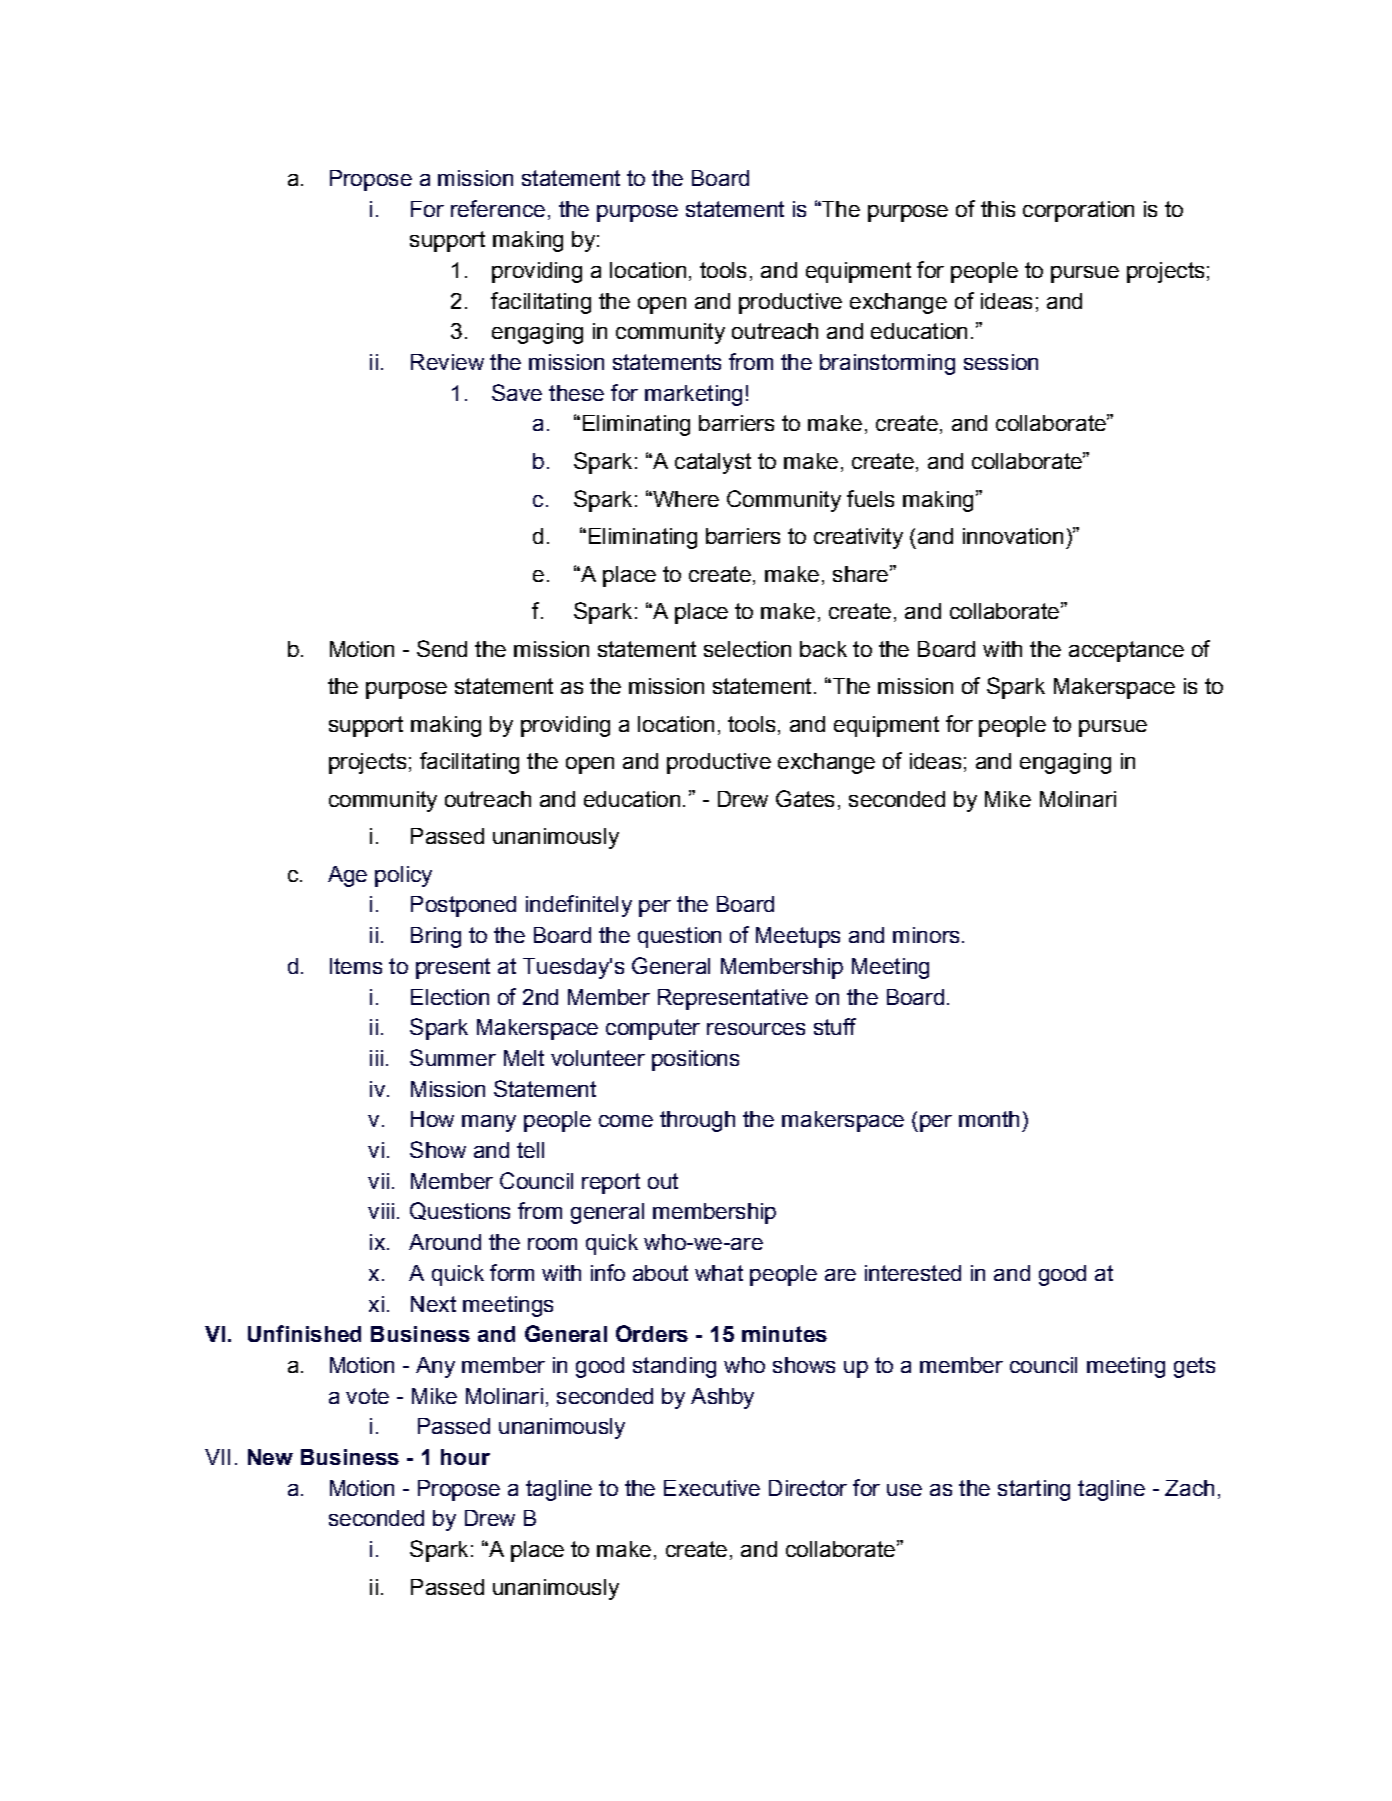 The width and height of the page is (1392, 1801). I want to click on month, so click(989, 1119).
